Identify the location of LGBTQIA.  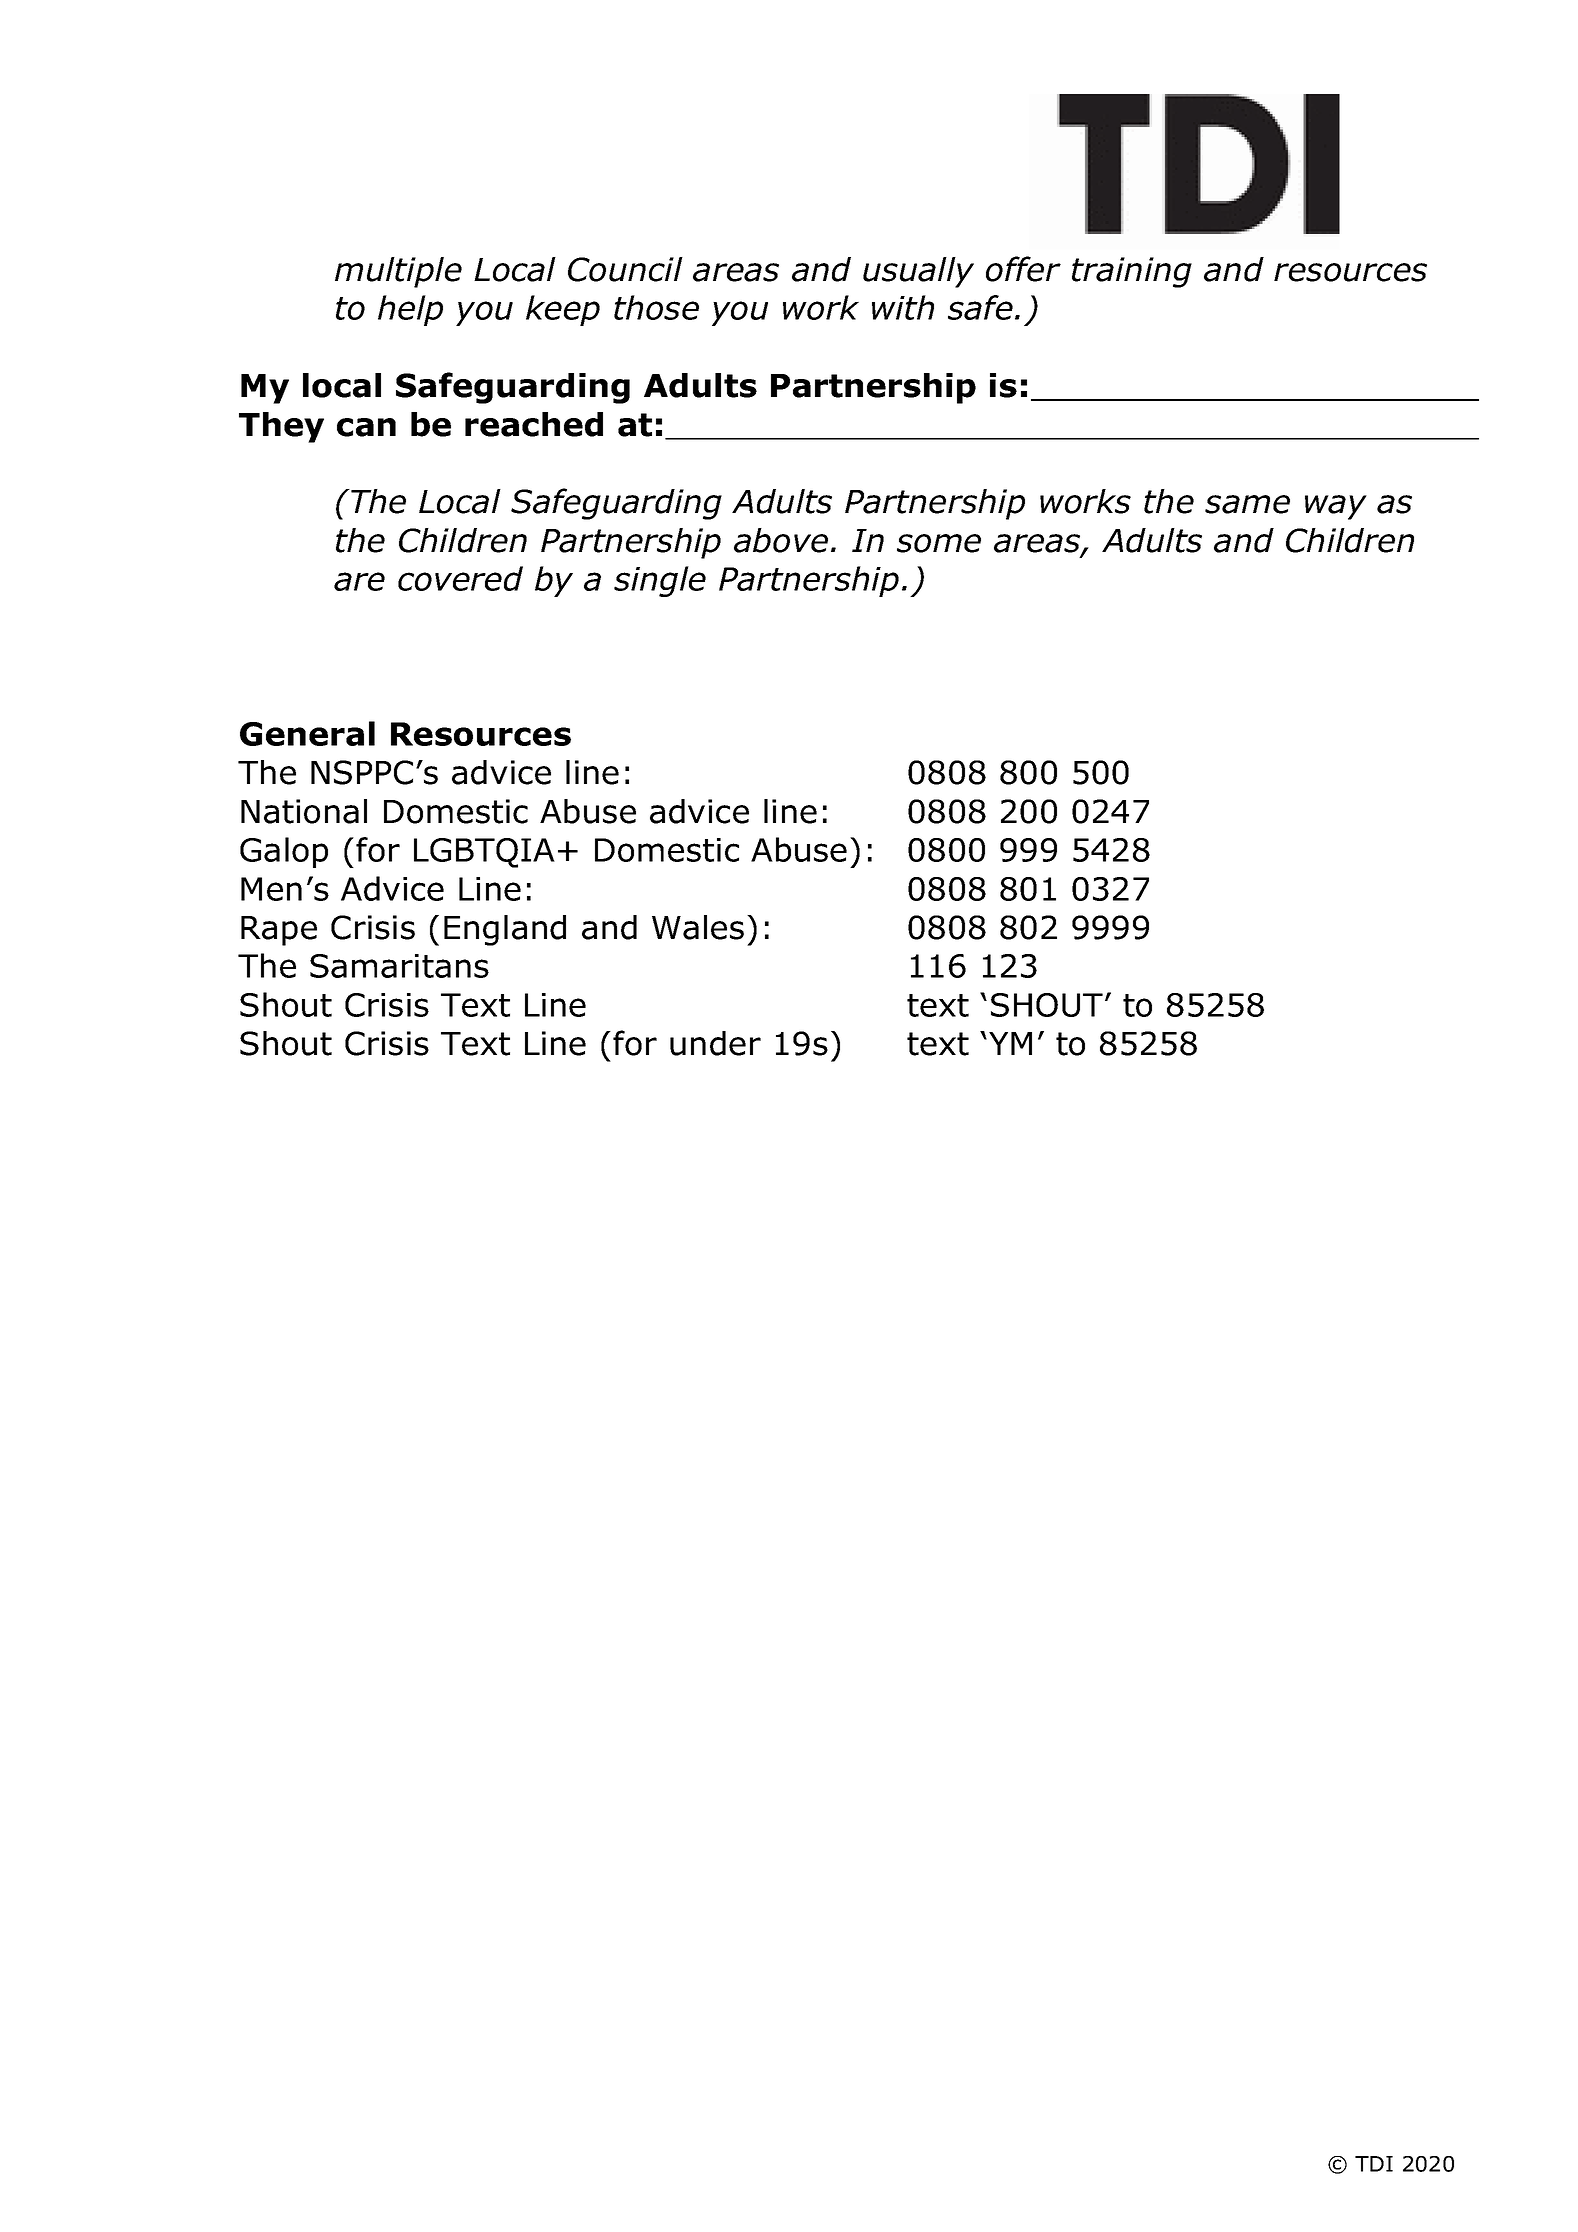
(484, 853).
